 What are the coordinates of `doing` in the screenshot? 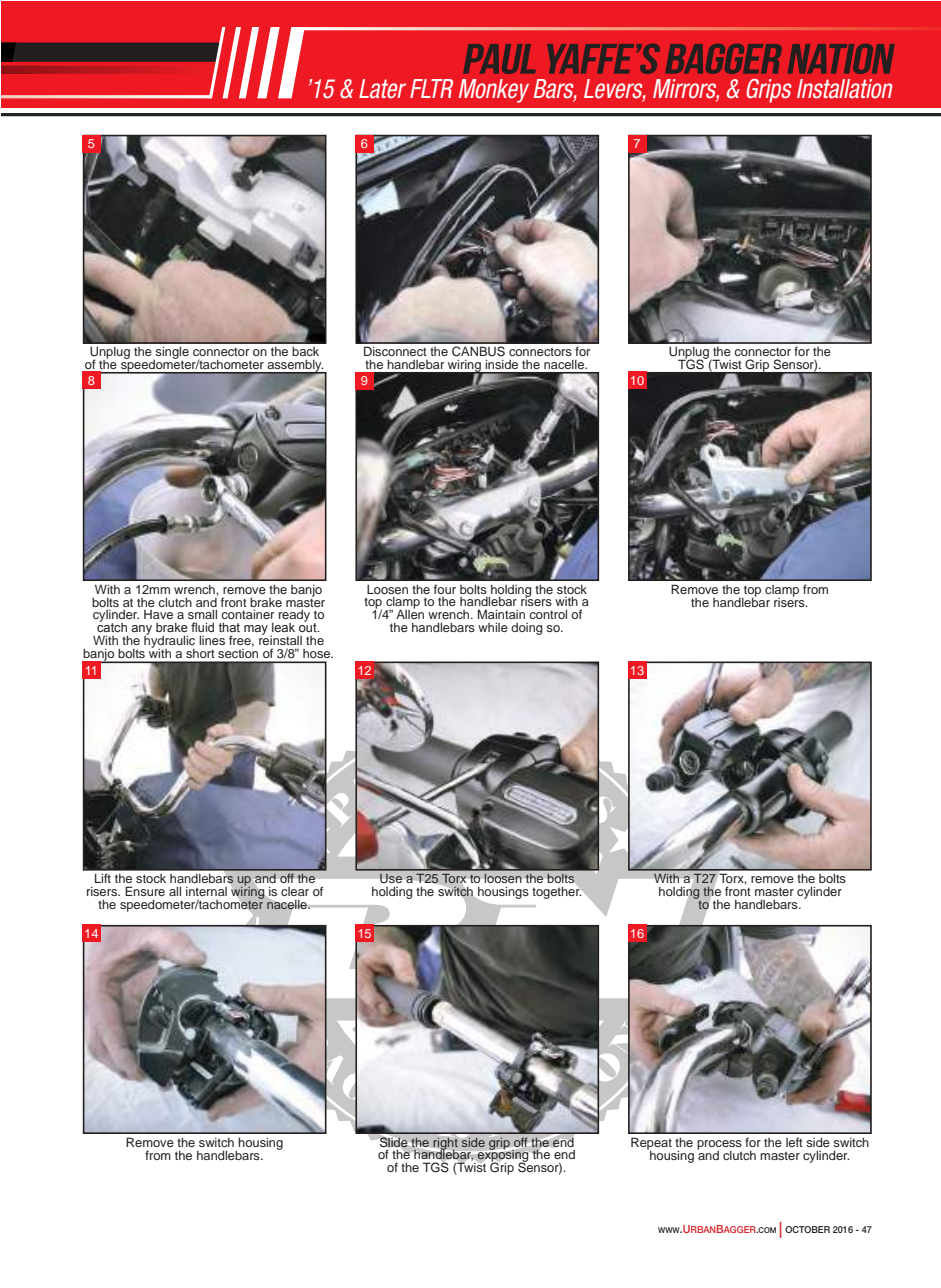 It's located at (526, 629).
